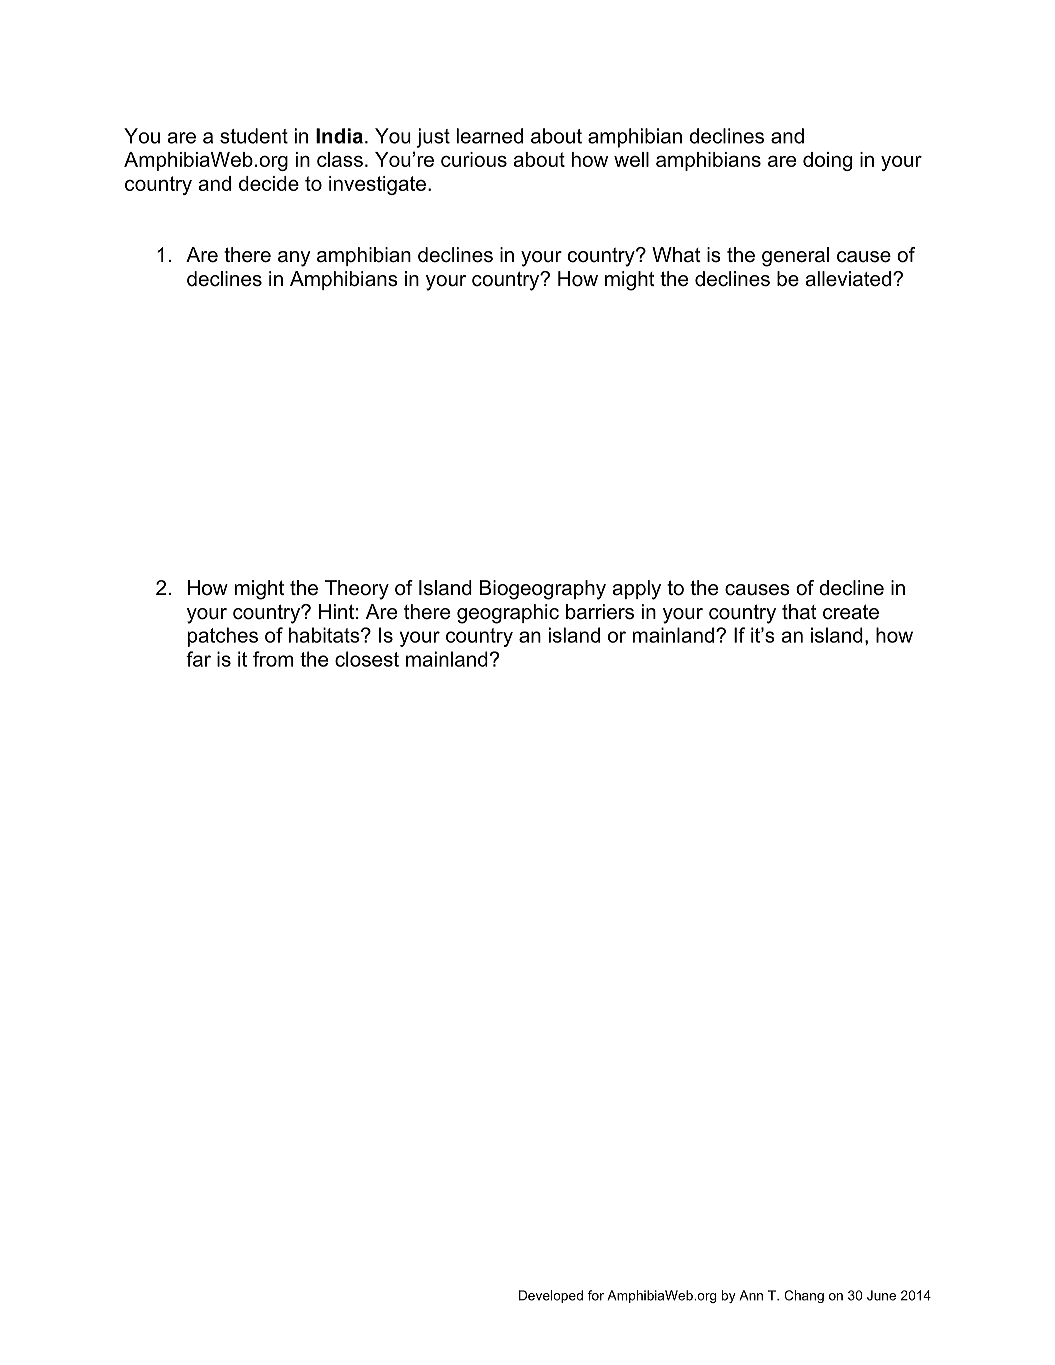 The width and height of the screenshot is (1055, 1365). Describe the element at coordinates (799, 612) in the screenshot. I see `that` at that location.
